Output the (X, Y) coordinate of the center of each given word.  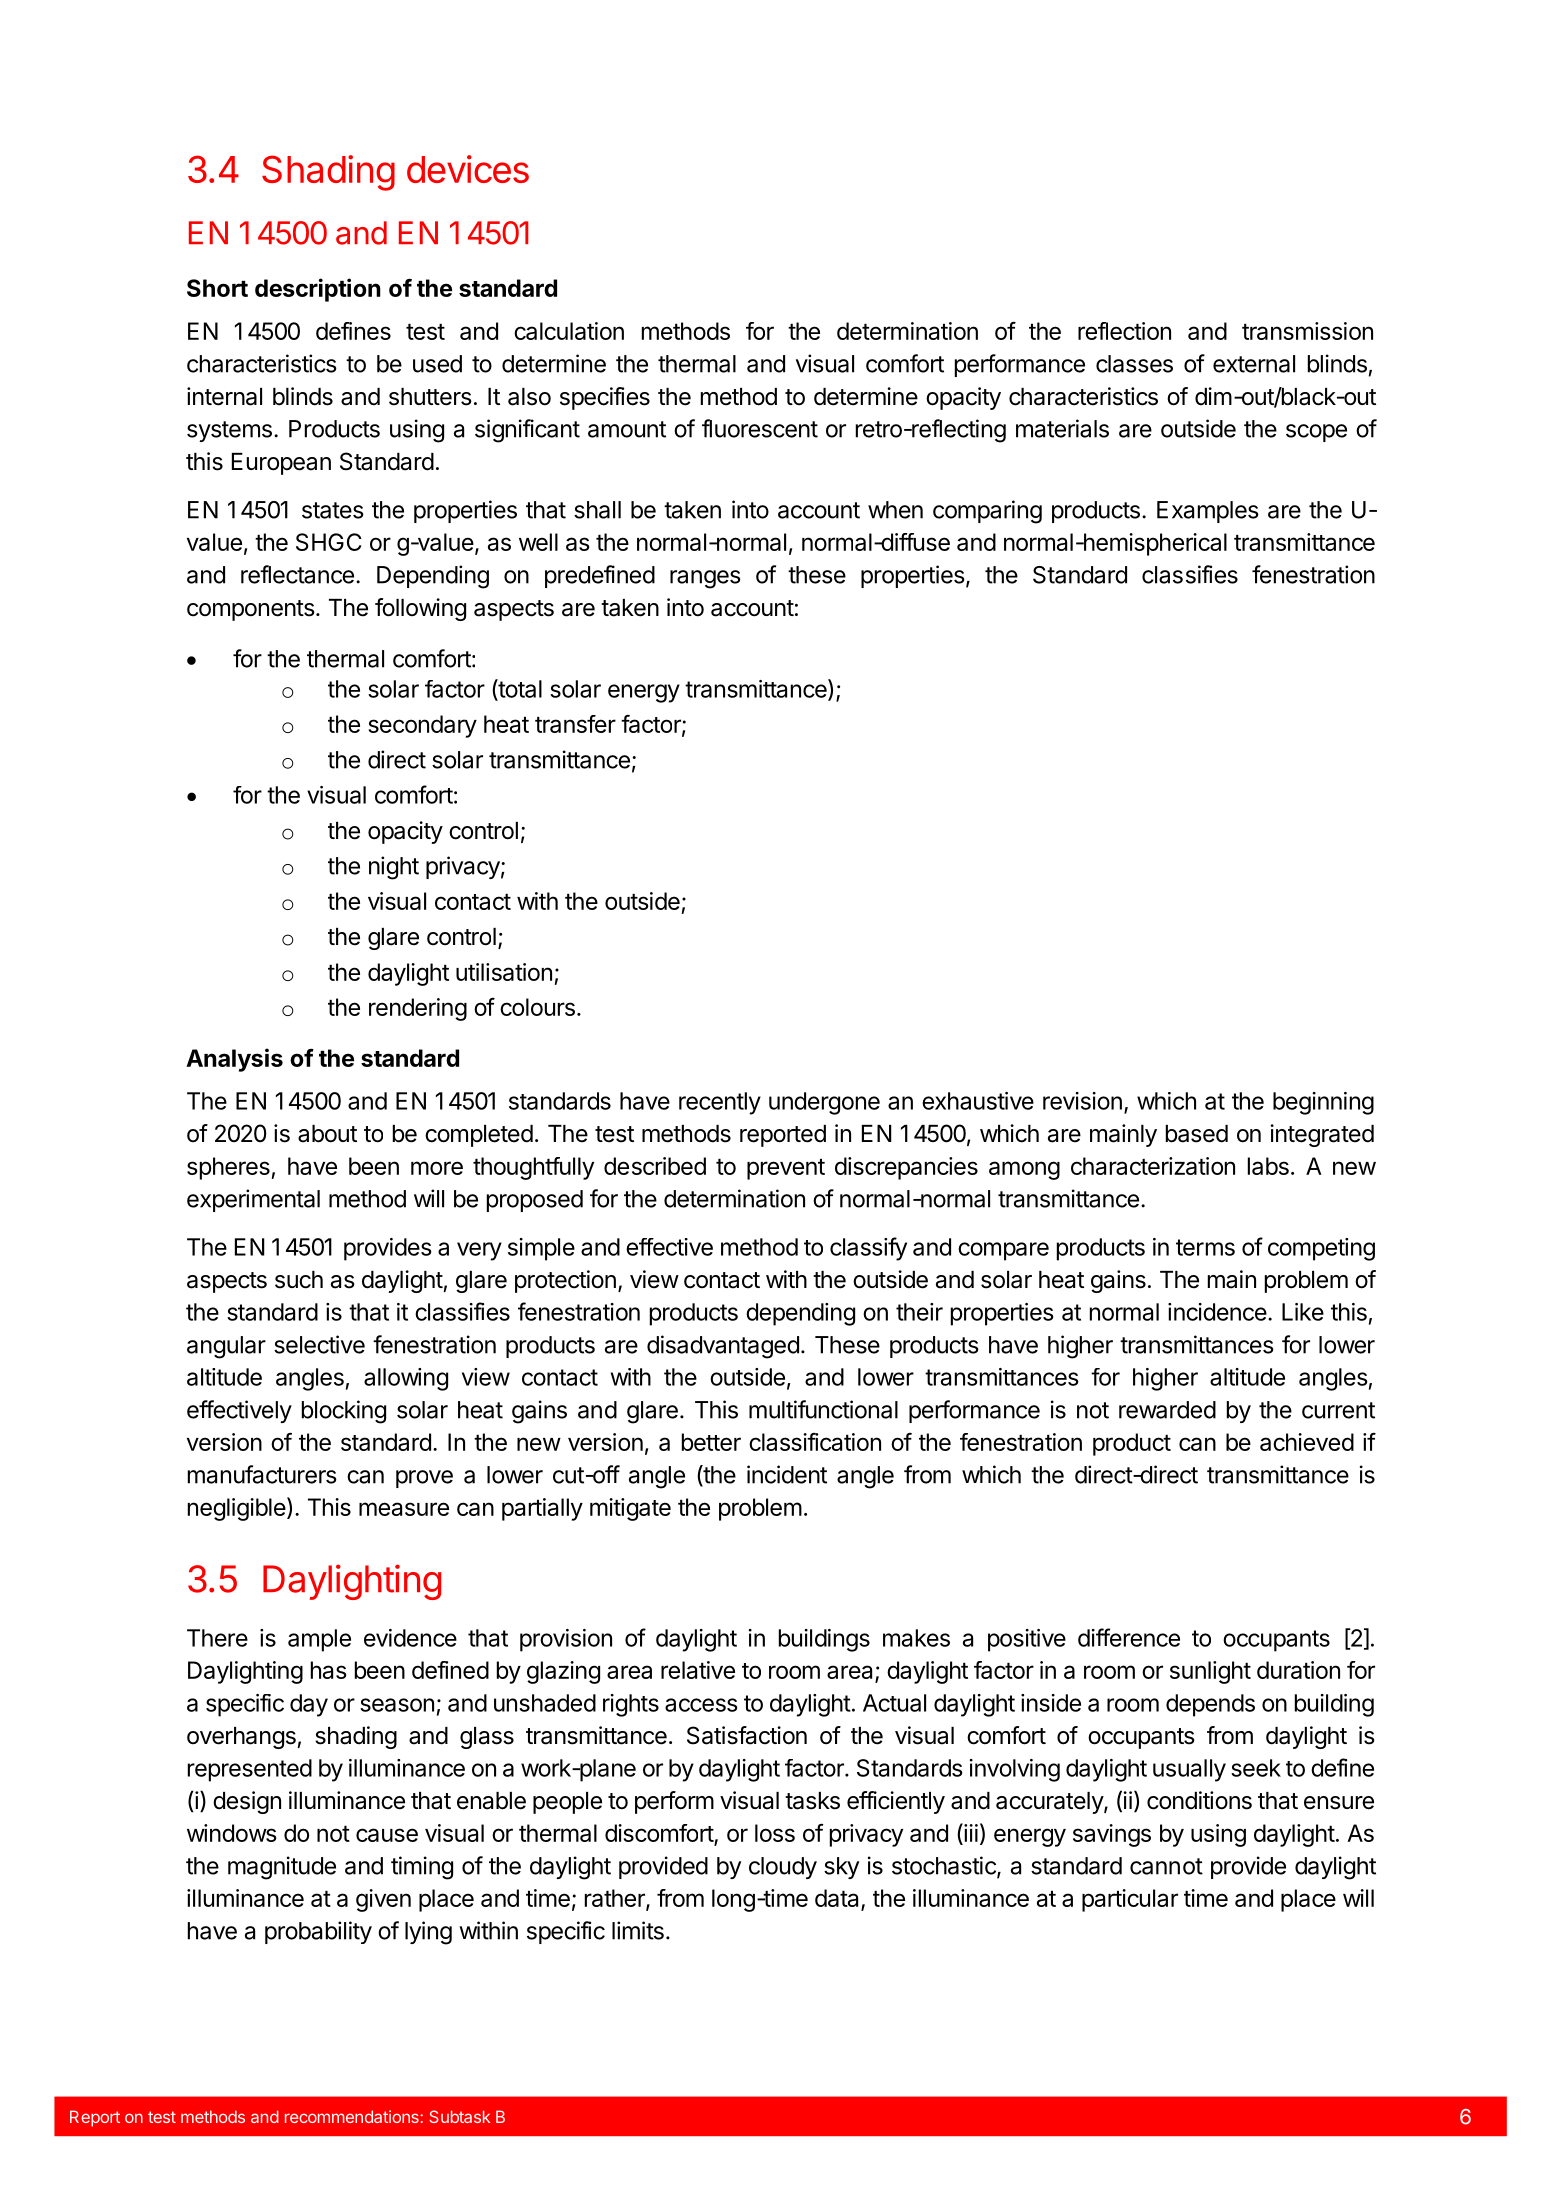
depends (1210, 1705)
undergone (824, 1103)
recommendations (353, 2116)
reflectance (297, 574)
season (397, 1705)
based (1197, 1134)
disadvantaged (723, 1347)
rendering (418, 1009)
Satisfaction (747, 1735)
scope (1316, 433)
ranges (705, 579)
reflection (1124, 331)
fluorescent (760, 428)
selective (319, 1344)
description (318, 290)
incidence (1217, 1312)
